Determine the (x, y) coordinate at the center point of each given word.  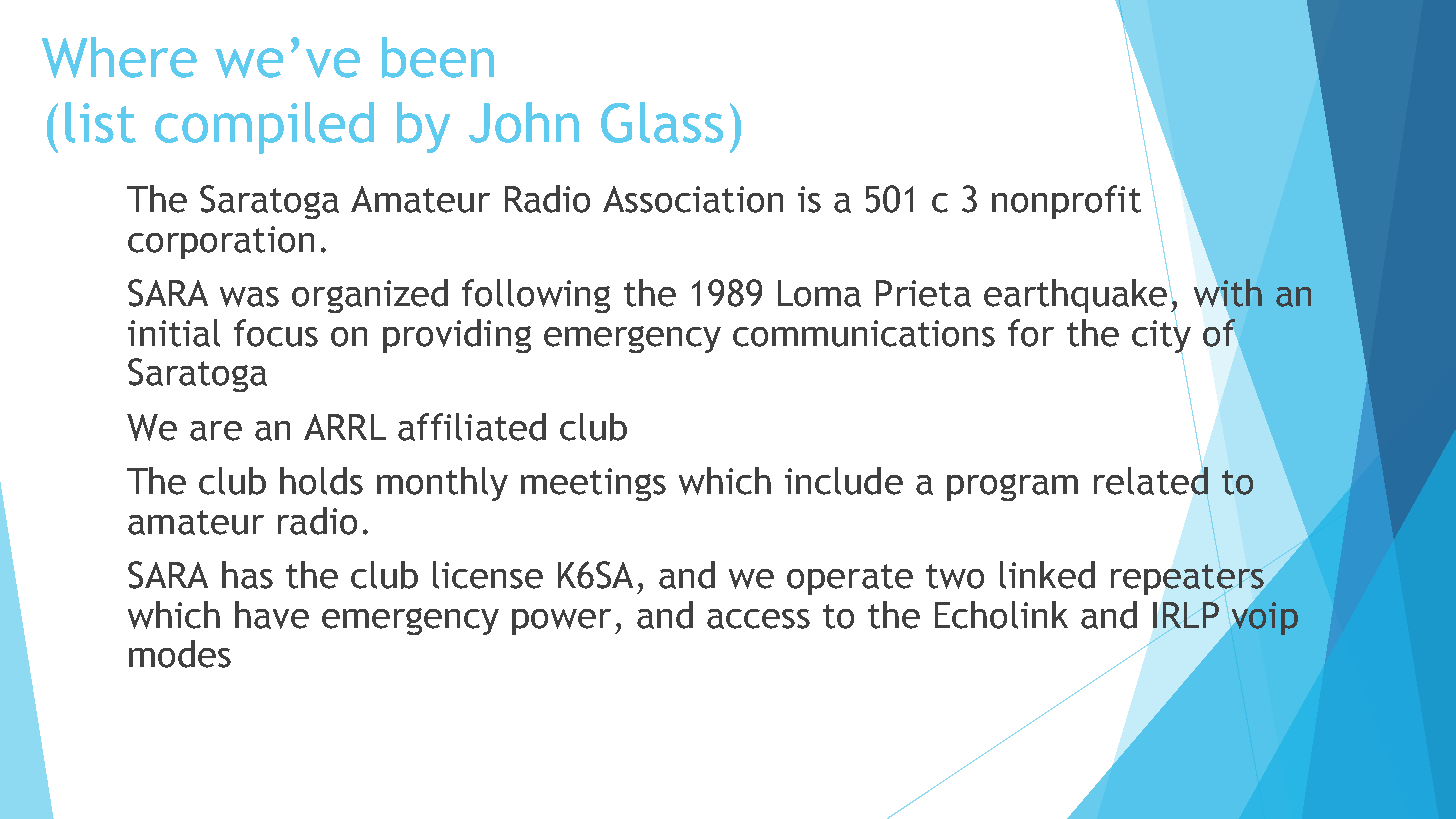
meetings (593, 484)
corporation (221, 242)
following (536, 296)
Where (119, 57)
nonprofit (1066, 202)
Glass (662, 122)
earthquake (1076, 295)
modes (180, 654)
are (216, 431)
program (1012, 487)
